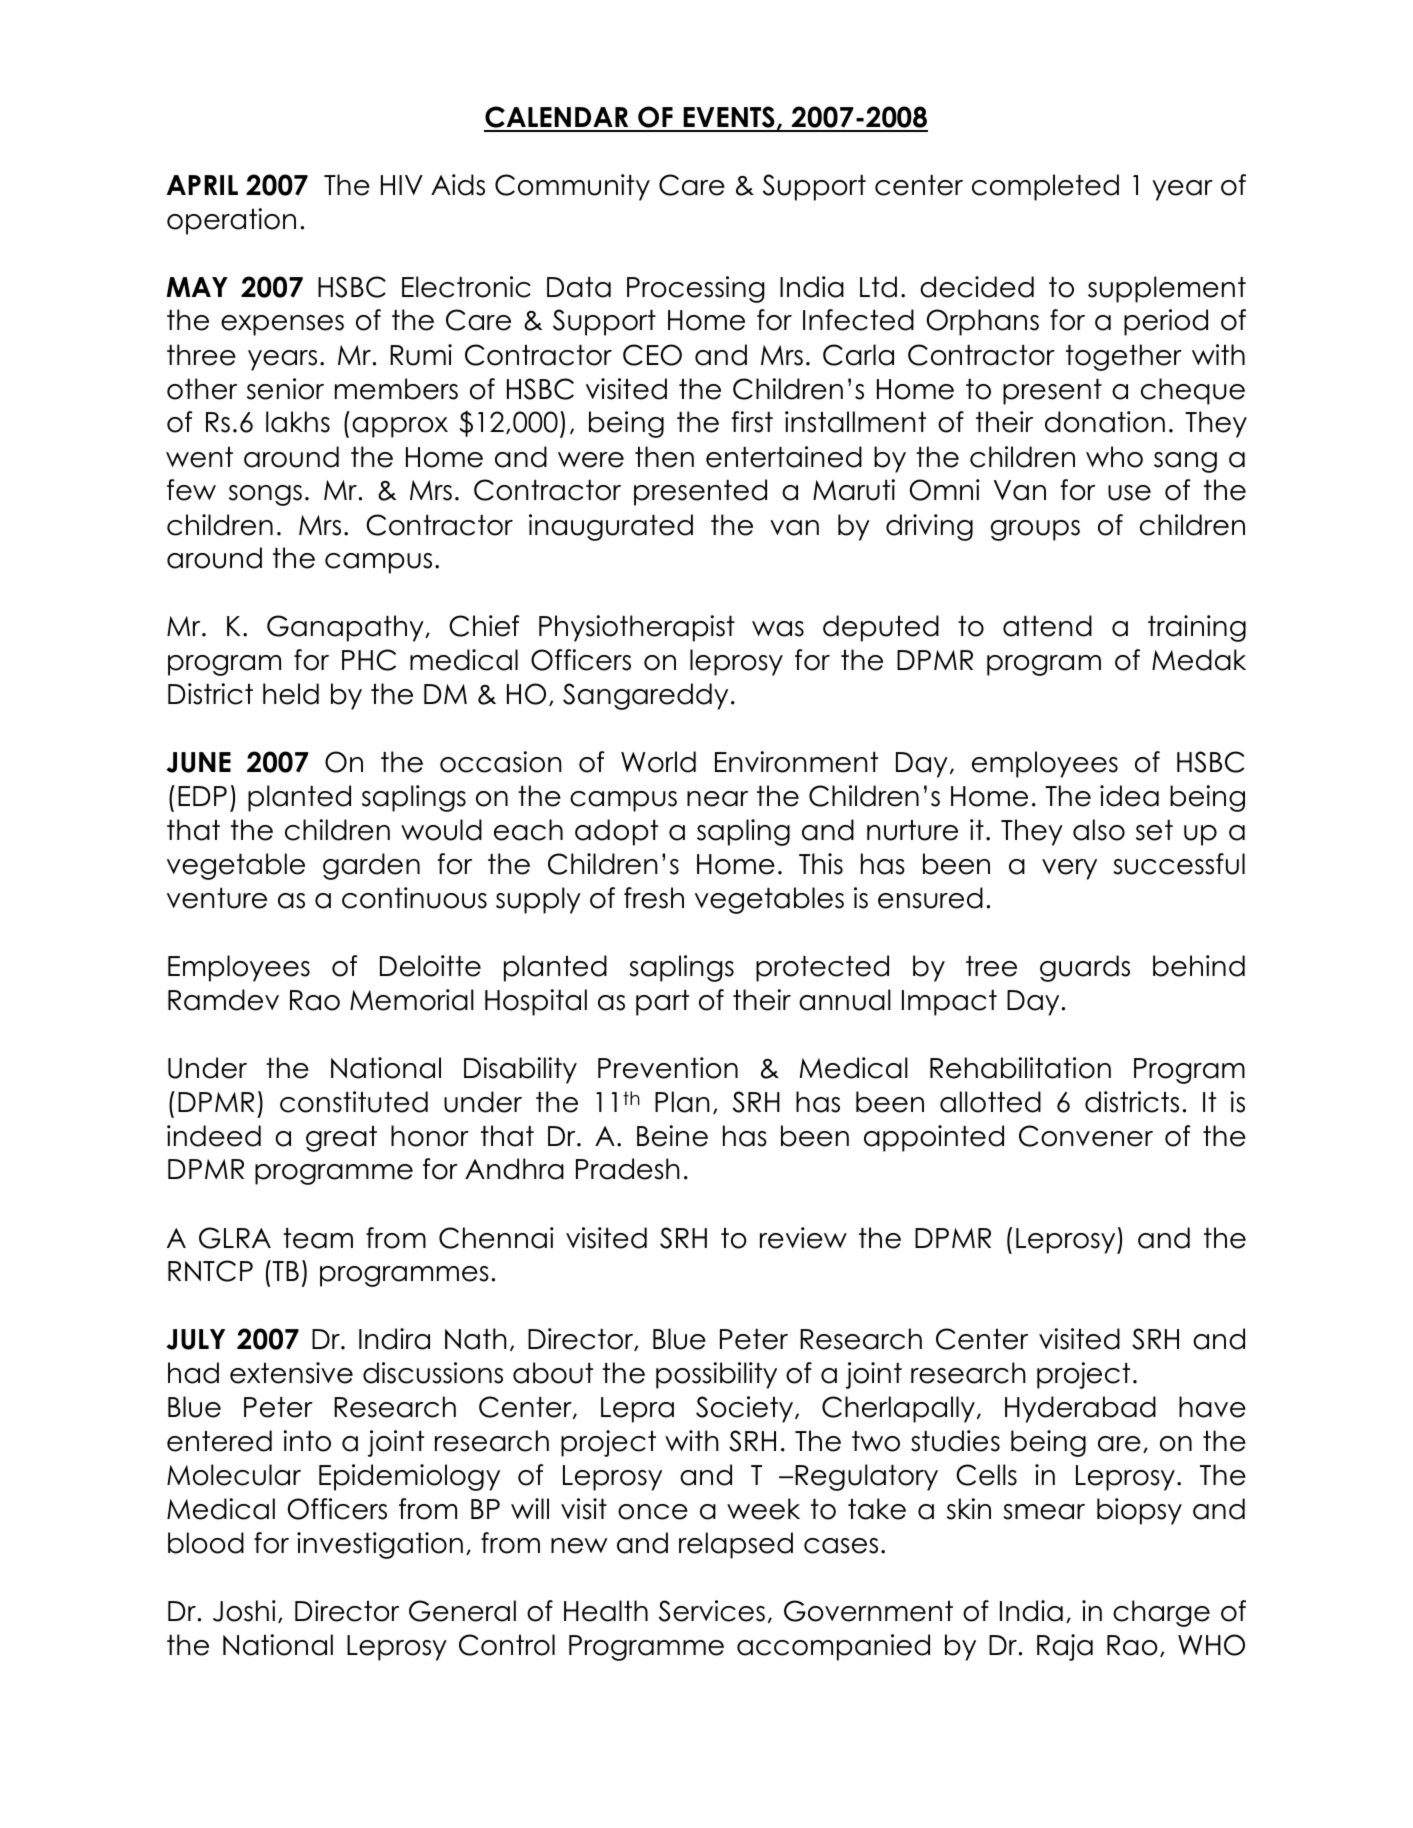  Describe the element at coordinates (990, 1102) in the document. I see `allotted` at that location.
